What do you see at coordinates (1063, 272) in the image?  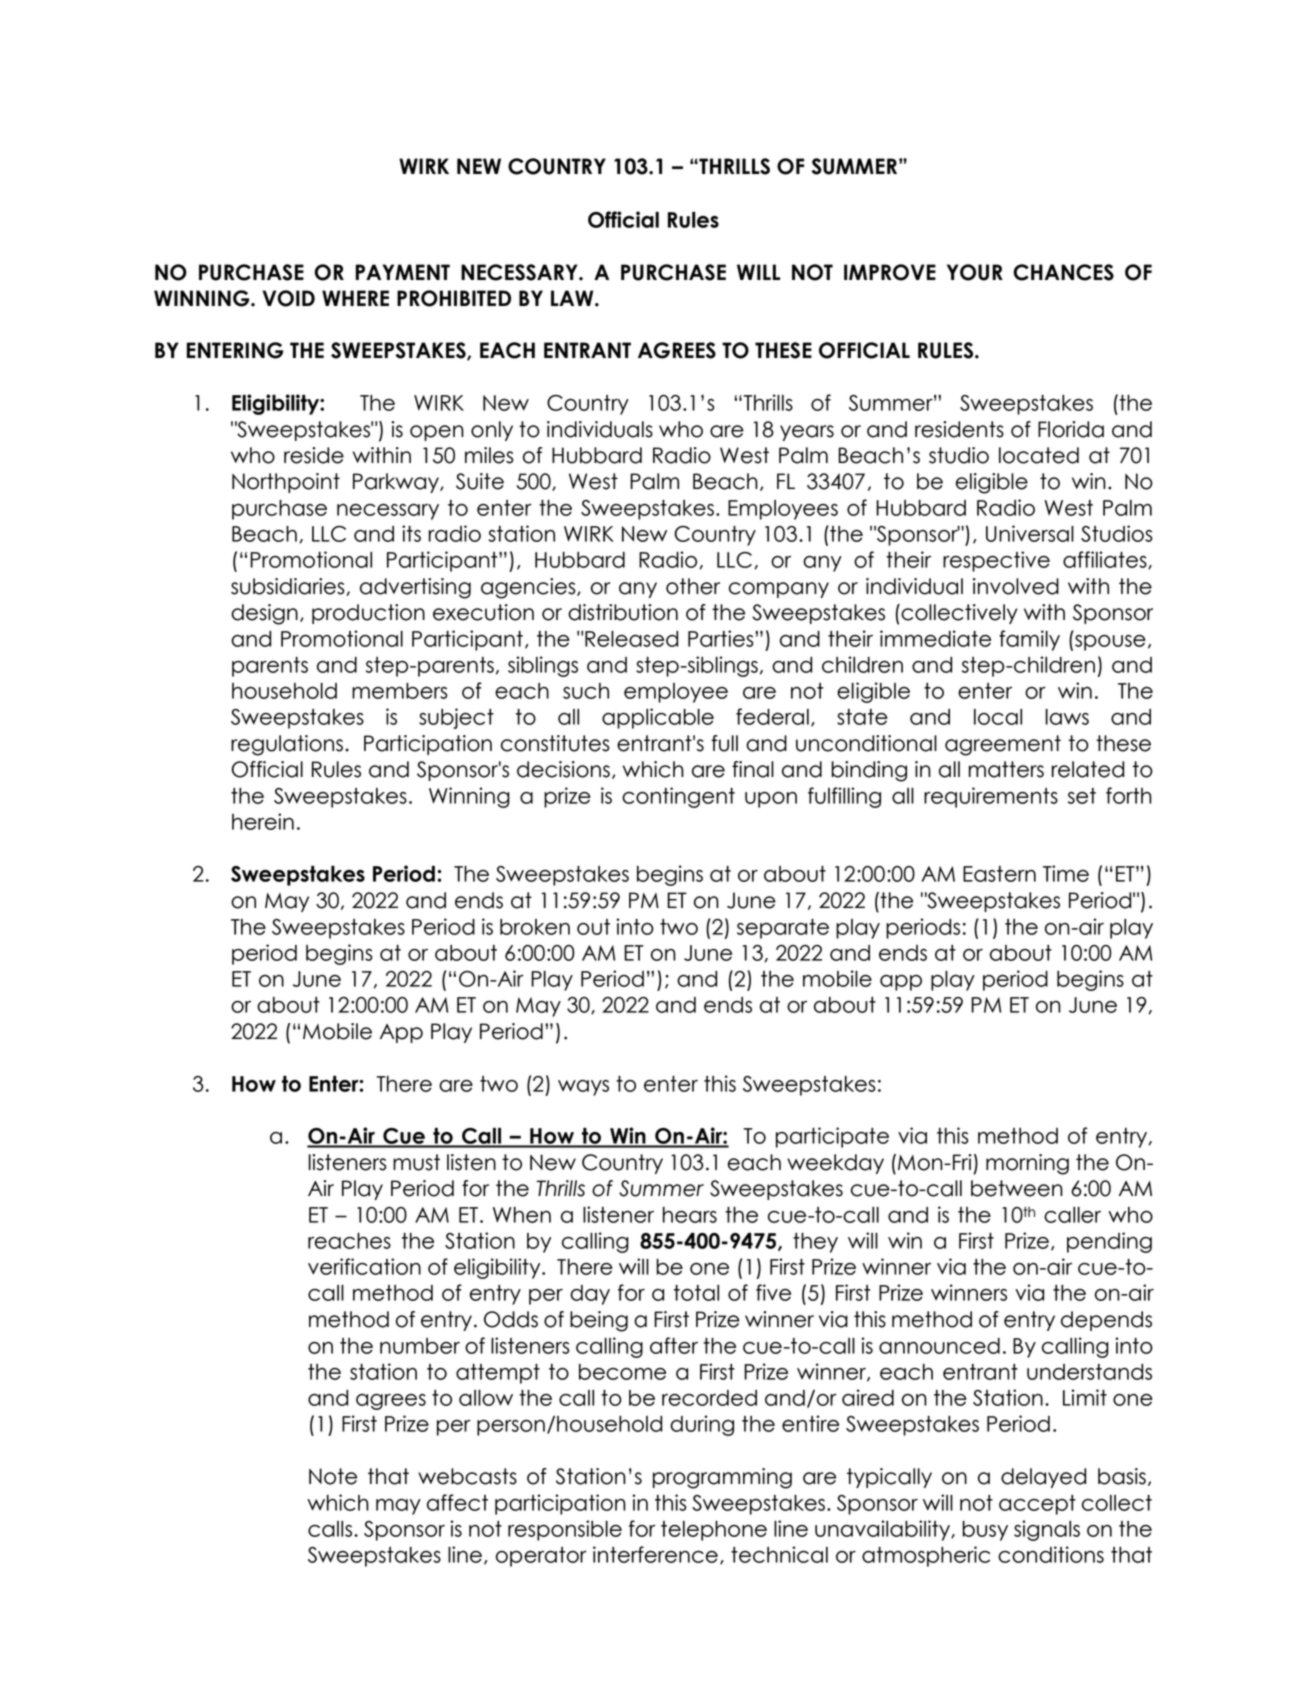 I see `CHANCES` at bounding box center [1063, 272].
